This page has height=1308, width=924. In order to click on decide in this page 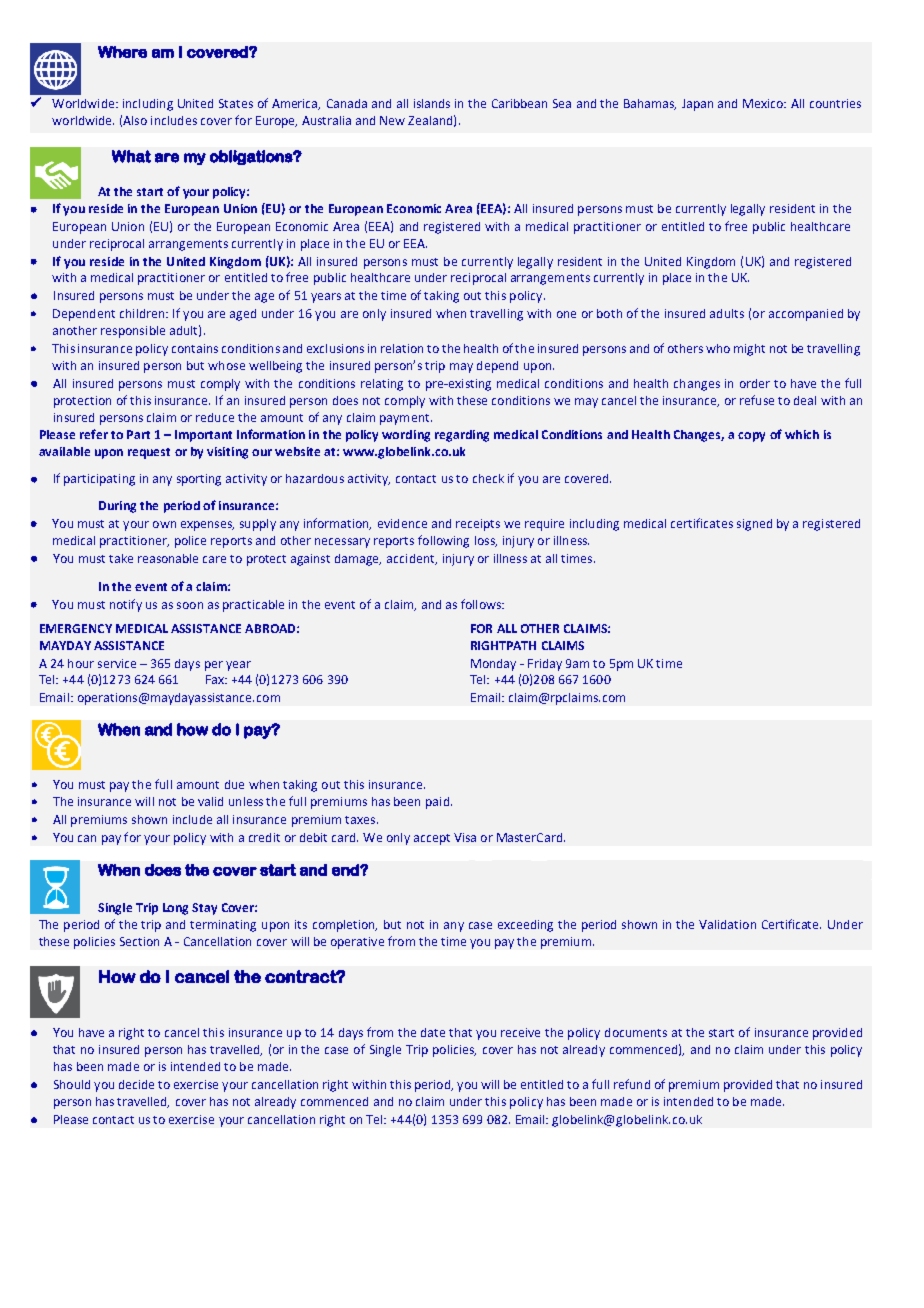, I will do `click(136, 1084)`.
